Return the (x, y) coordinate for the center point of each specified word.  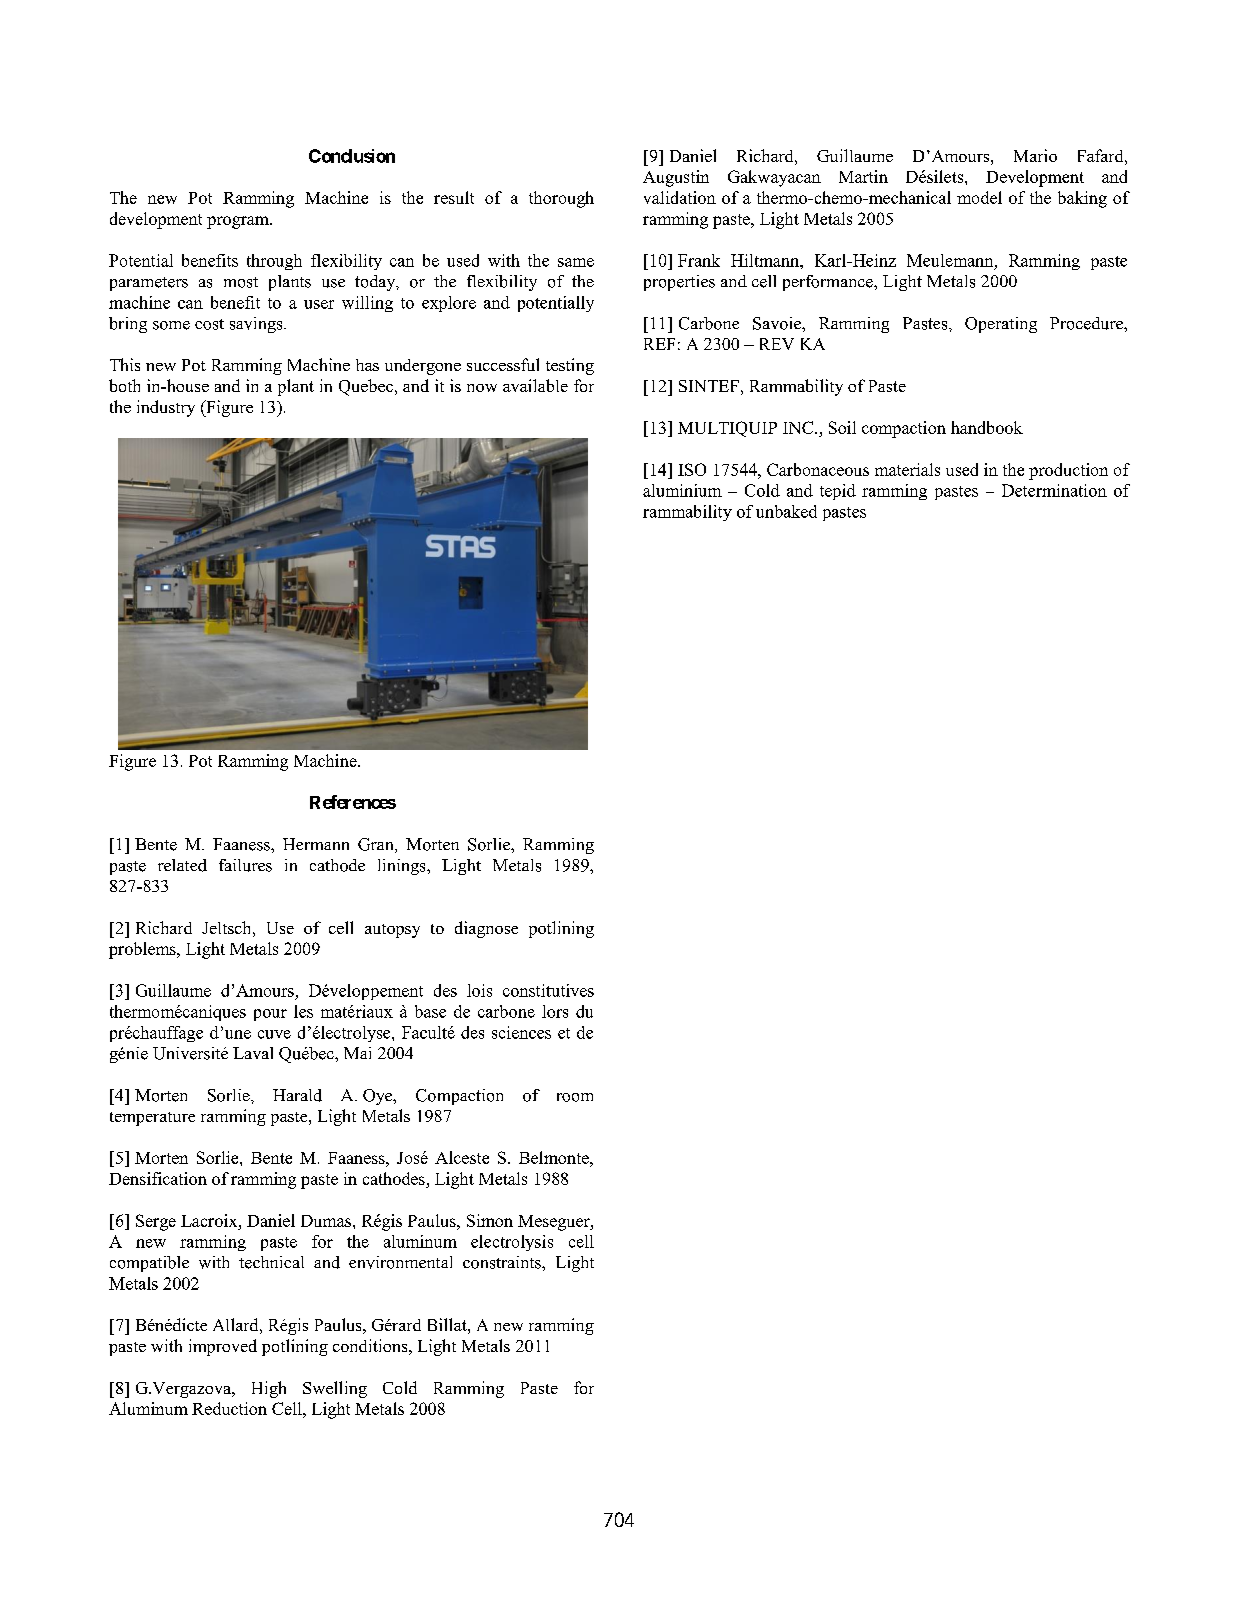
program (239, 222)
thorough (561, 199)
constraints (503, 1262)
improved (223, 1347)
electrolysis (512, 1243)
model (979, 197)
